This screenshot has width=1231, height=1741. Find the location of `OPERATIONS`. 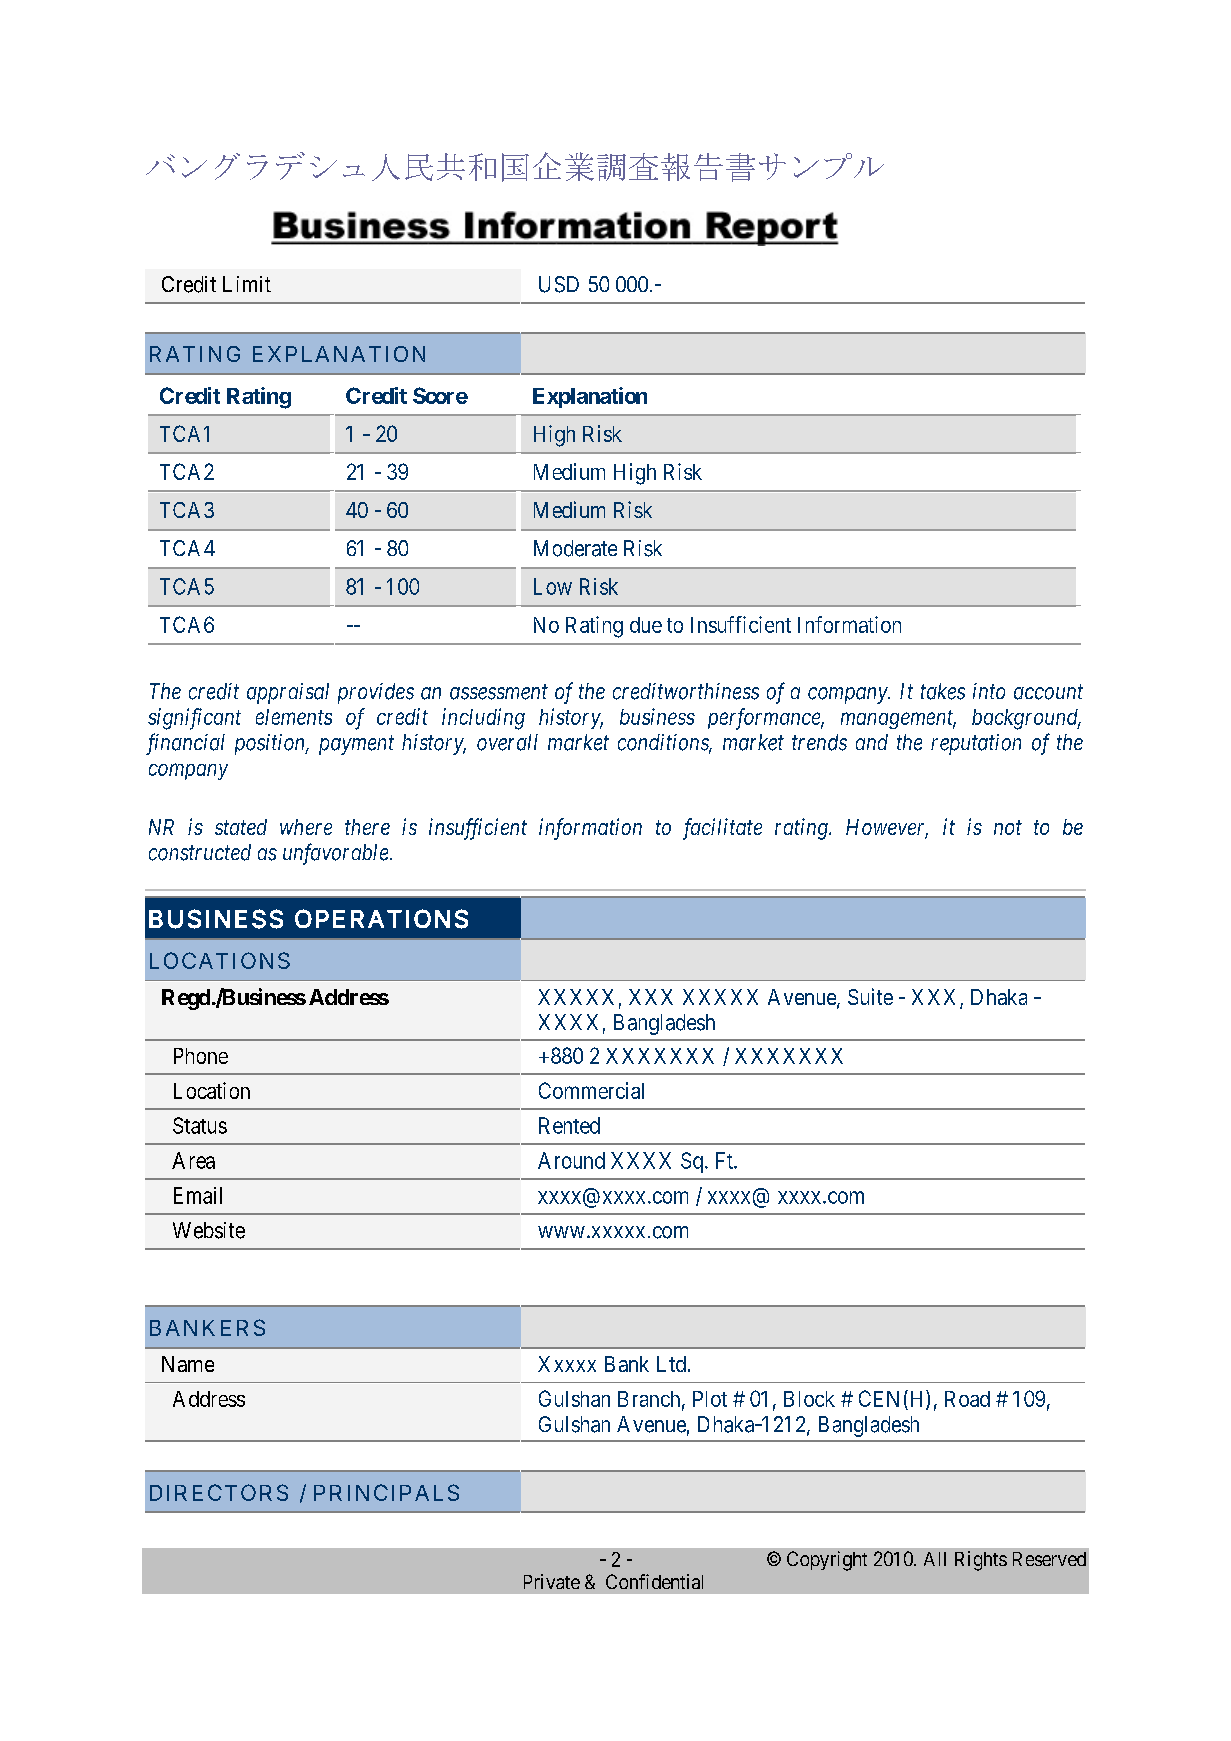

OPERATIONS is located at coordinates (381, 919).
